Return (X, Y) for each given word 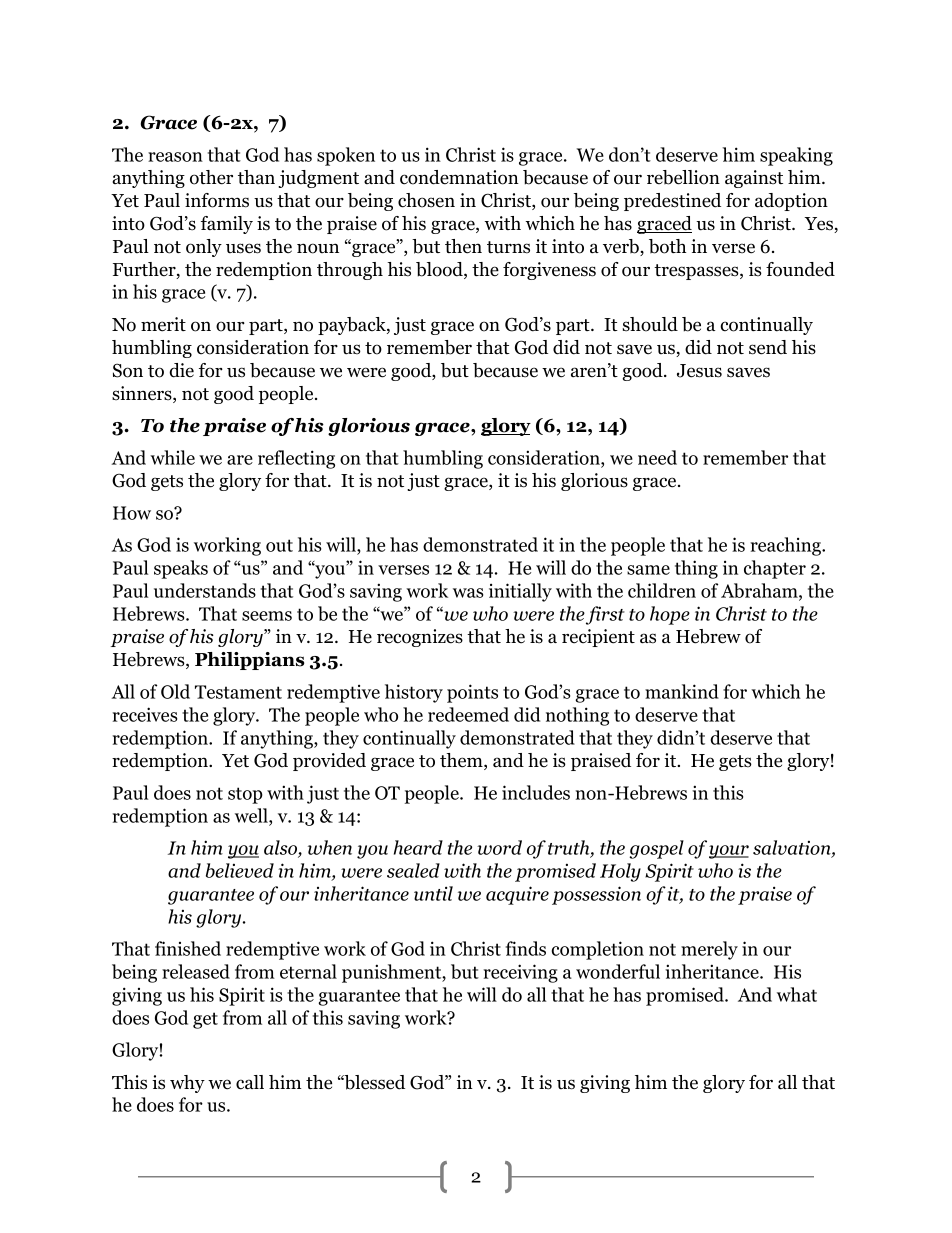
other (211, 177)
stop (245, 795)
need (657, 457)
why (187, 1084)
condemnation (459, 177)
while (172, 457)
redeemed (468, 714)
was (468, 593)
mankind (682, 691)
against (754, 179)
